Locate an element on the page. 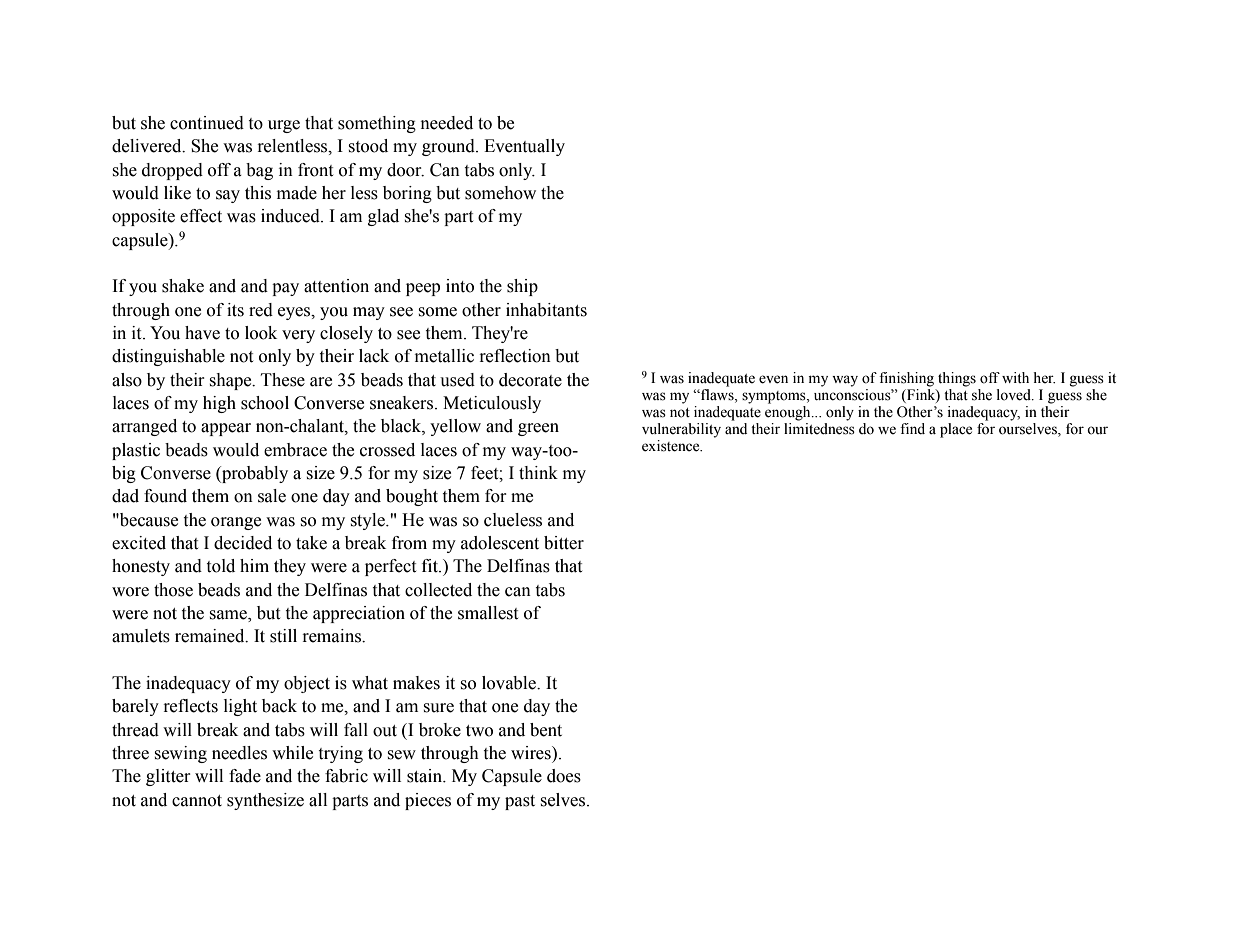 This image has height=952, width=1233. bitter is located at coordinates (564, 543).
